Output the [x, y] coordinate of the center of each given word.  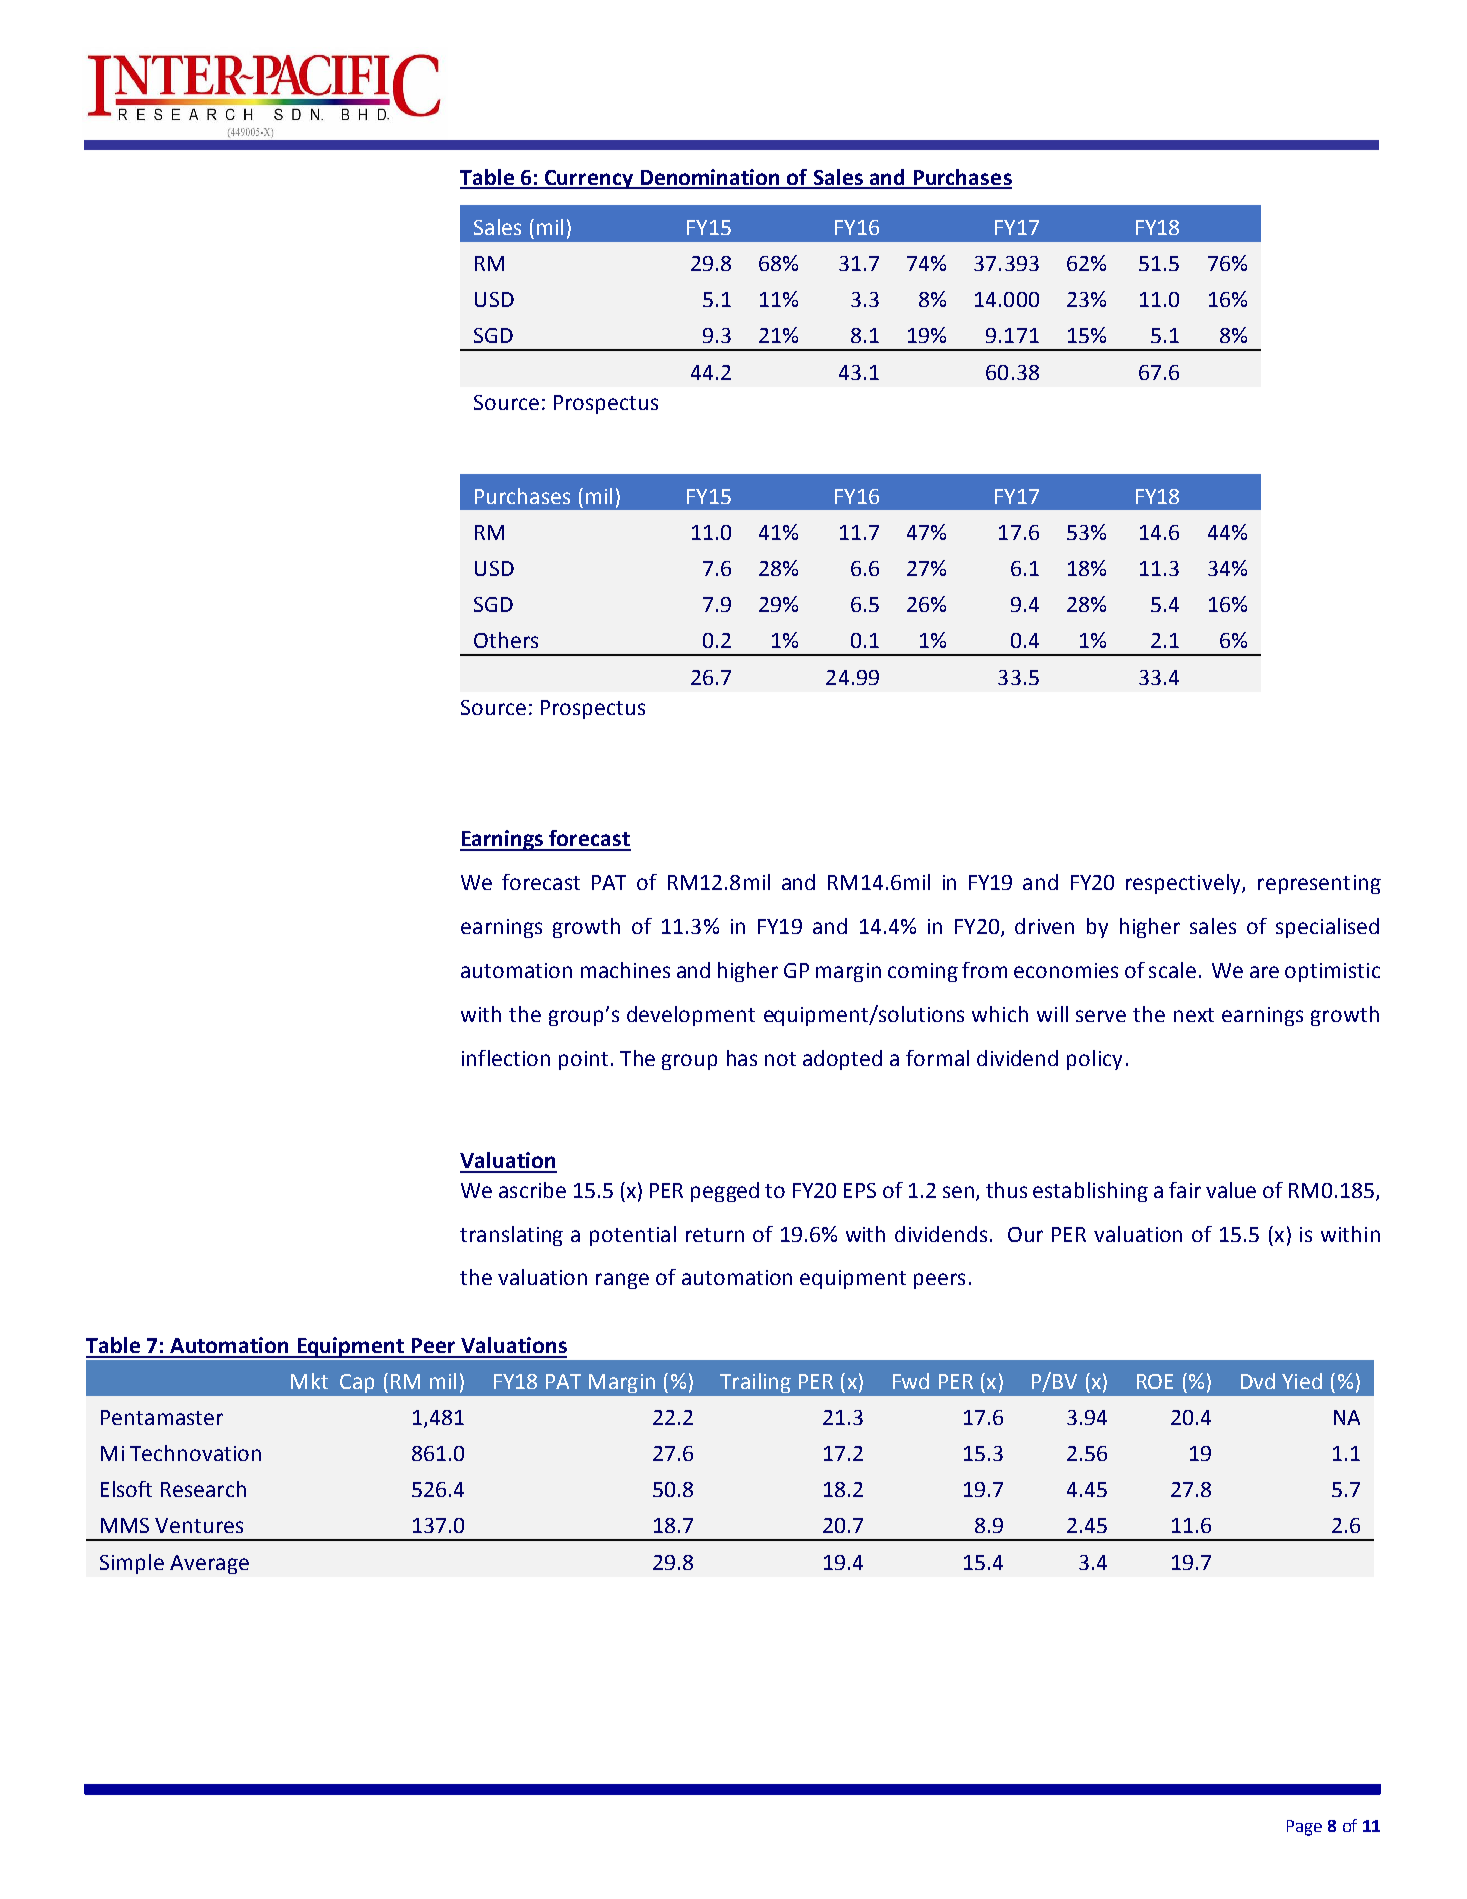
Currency [589, 179]
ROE [1155, 1381]
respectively [1184, 884]
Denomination [710, 178]
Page [1304, 1828]
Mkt [309, 1381]
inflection [506, 1058]
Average [209, 1564]
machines [625, 970]
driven [1044, 926]
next [1194, 1015]
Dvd [1258, 1381]
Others [506, 640]
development [691, 1016]
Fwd [911, 1381]
